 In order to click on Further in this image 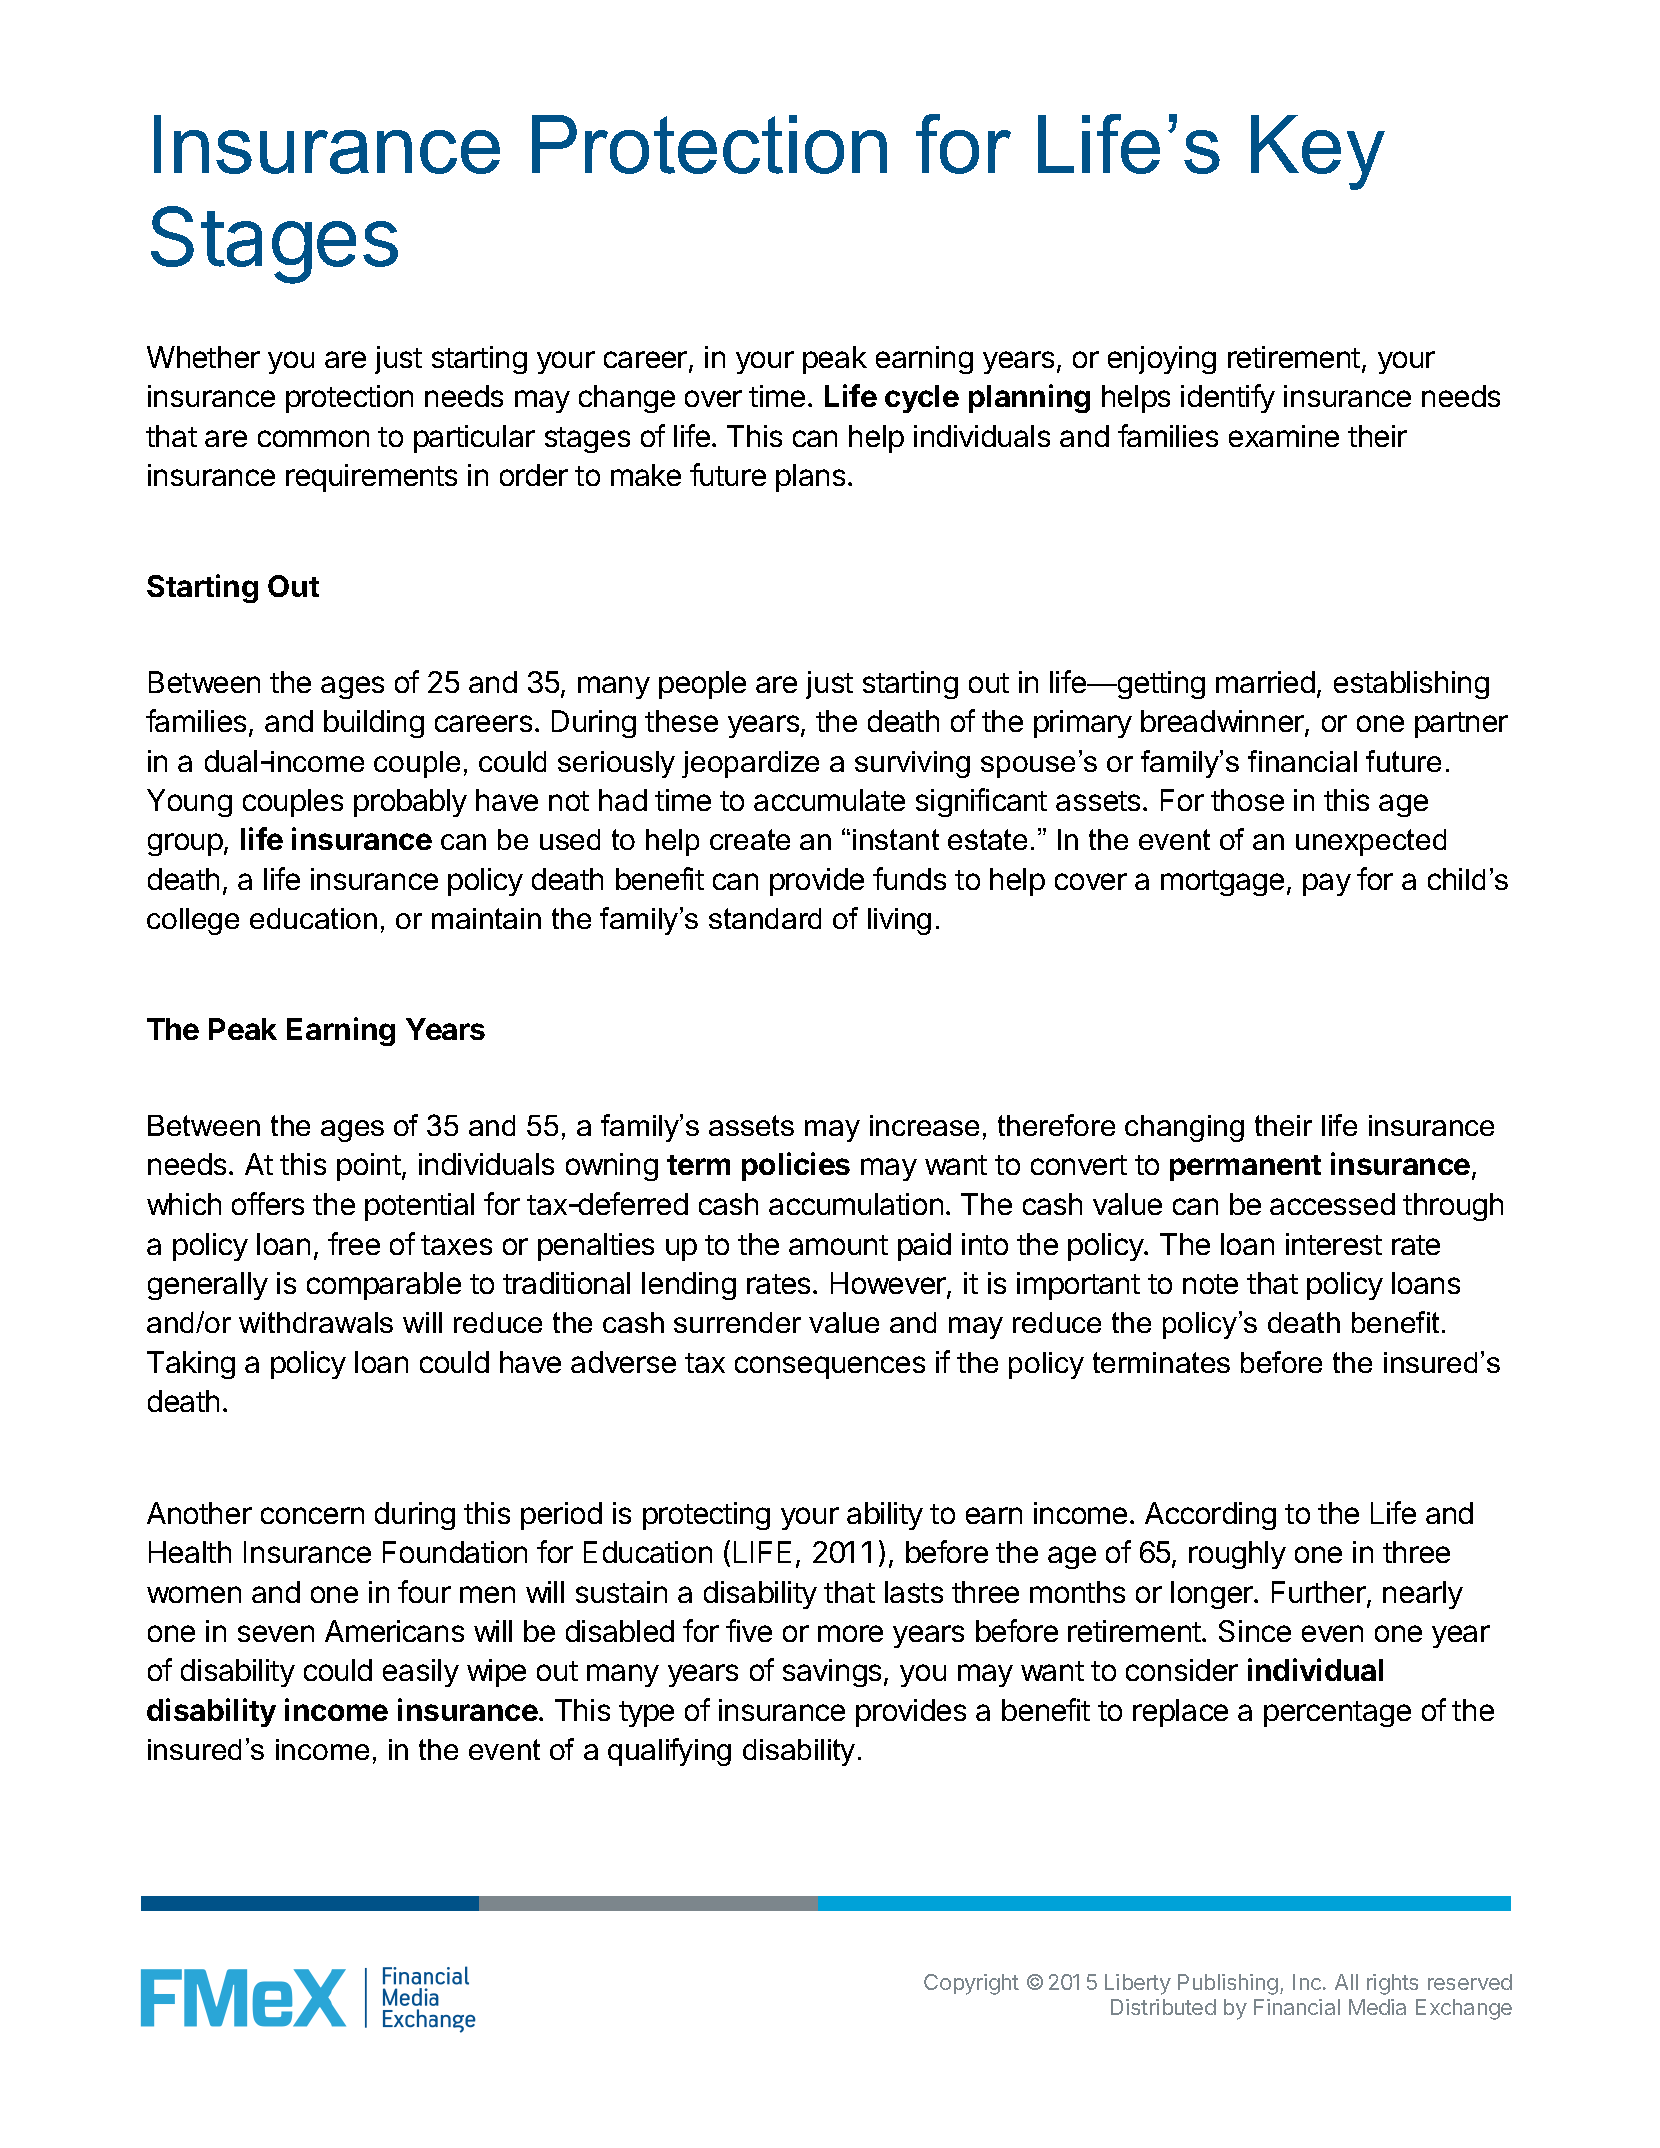, I will do `click(1320, 1593)`.
